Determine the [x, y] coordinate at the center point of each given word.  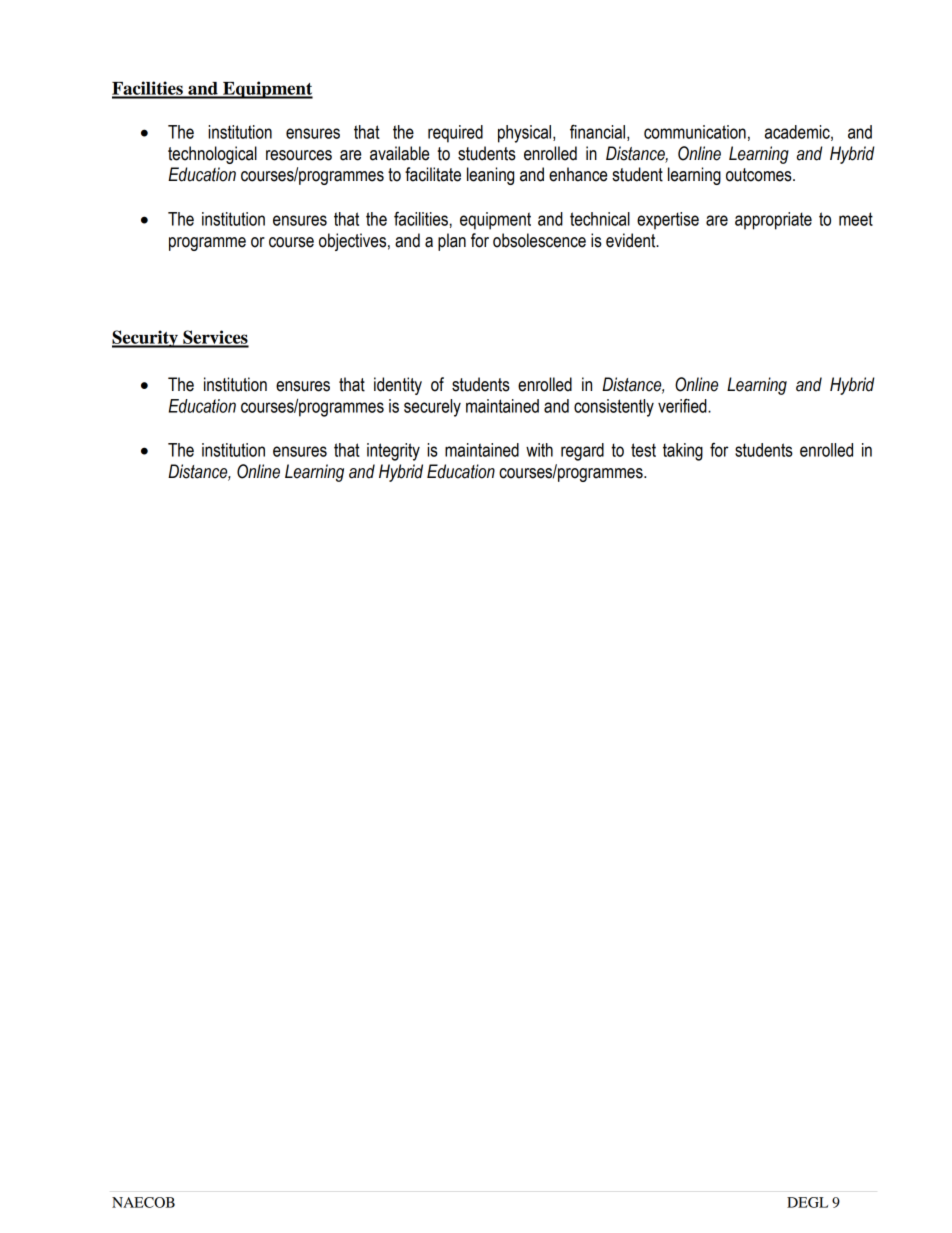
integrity [393, 452]
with [539, 450]
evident [632, 240]
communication [695, 132]
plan [452, 242]
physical [526, 134]
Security [146, 339]
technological [212, 155]
